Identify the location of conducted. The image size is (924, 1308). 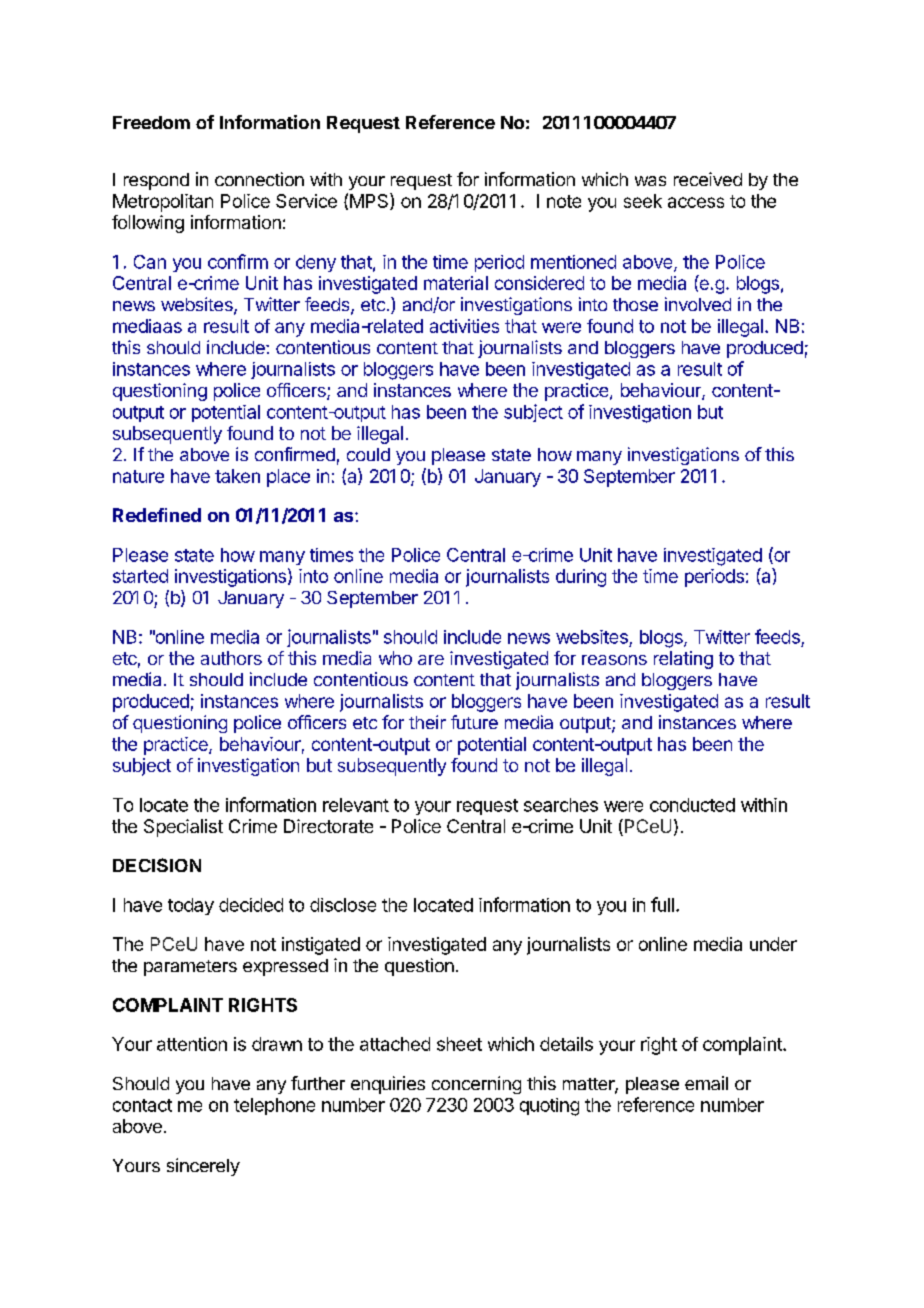
(692, 805).
